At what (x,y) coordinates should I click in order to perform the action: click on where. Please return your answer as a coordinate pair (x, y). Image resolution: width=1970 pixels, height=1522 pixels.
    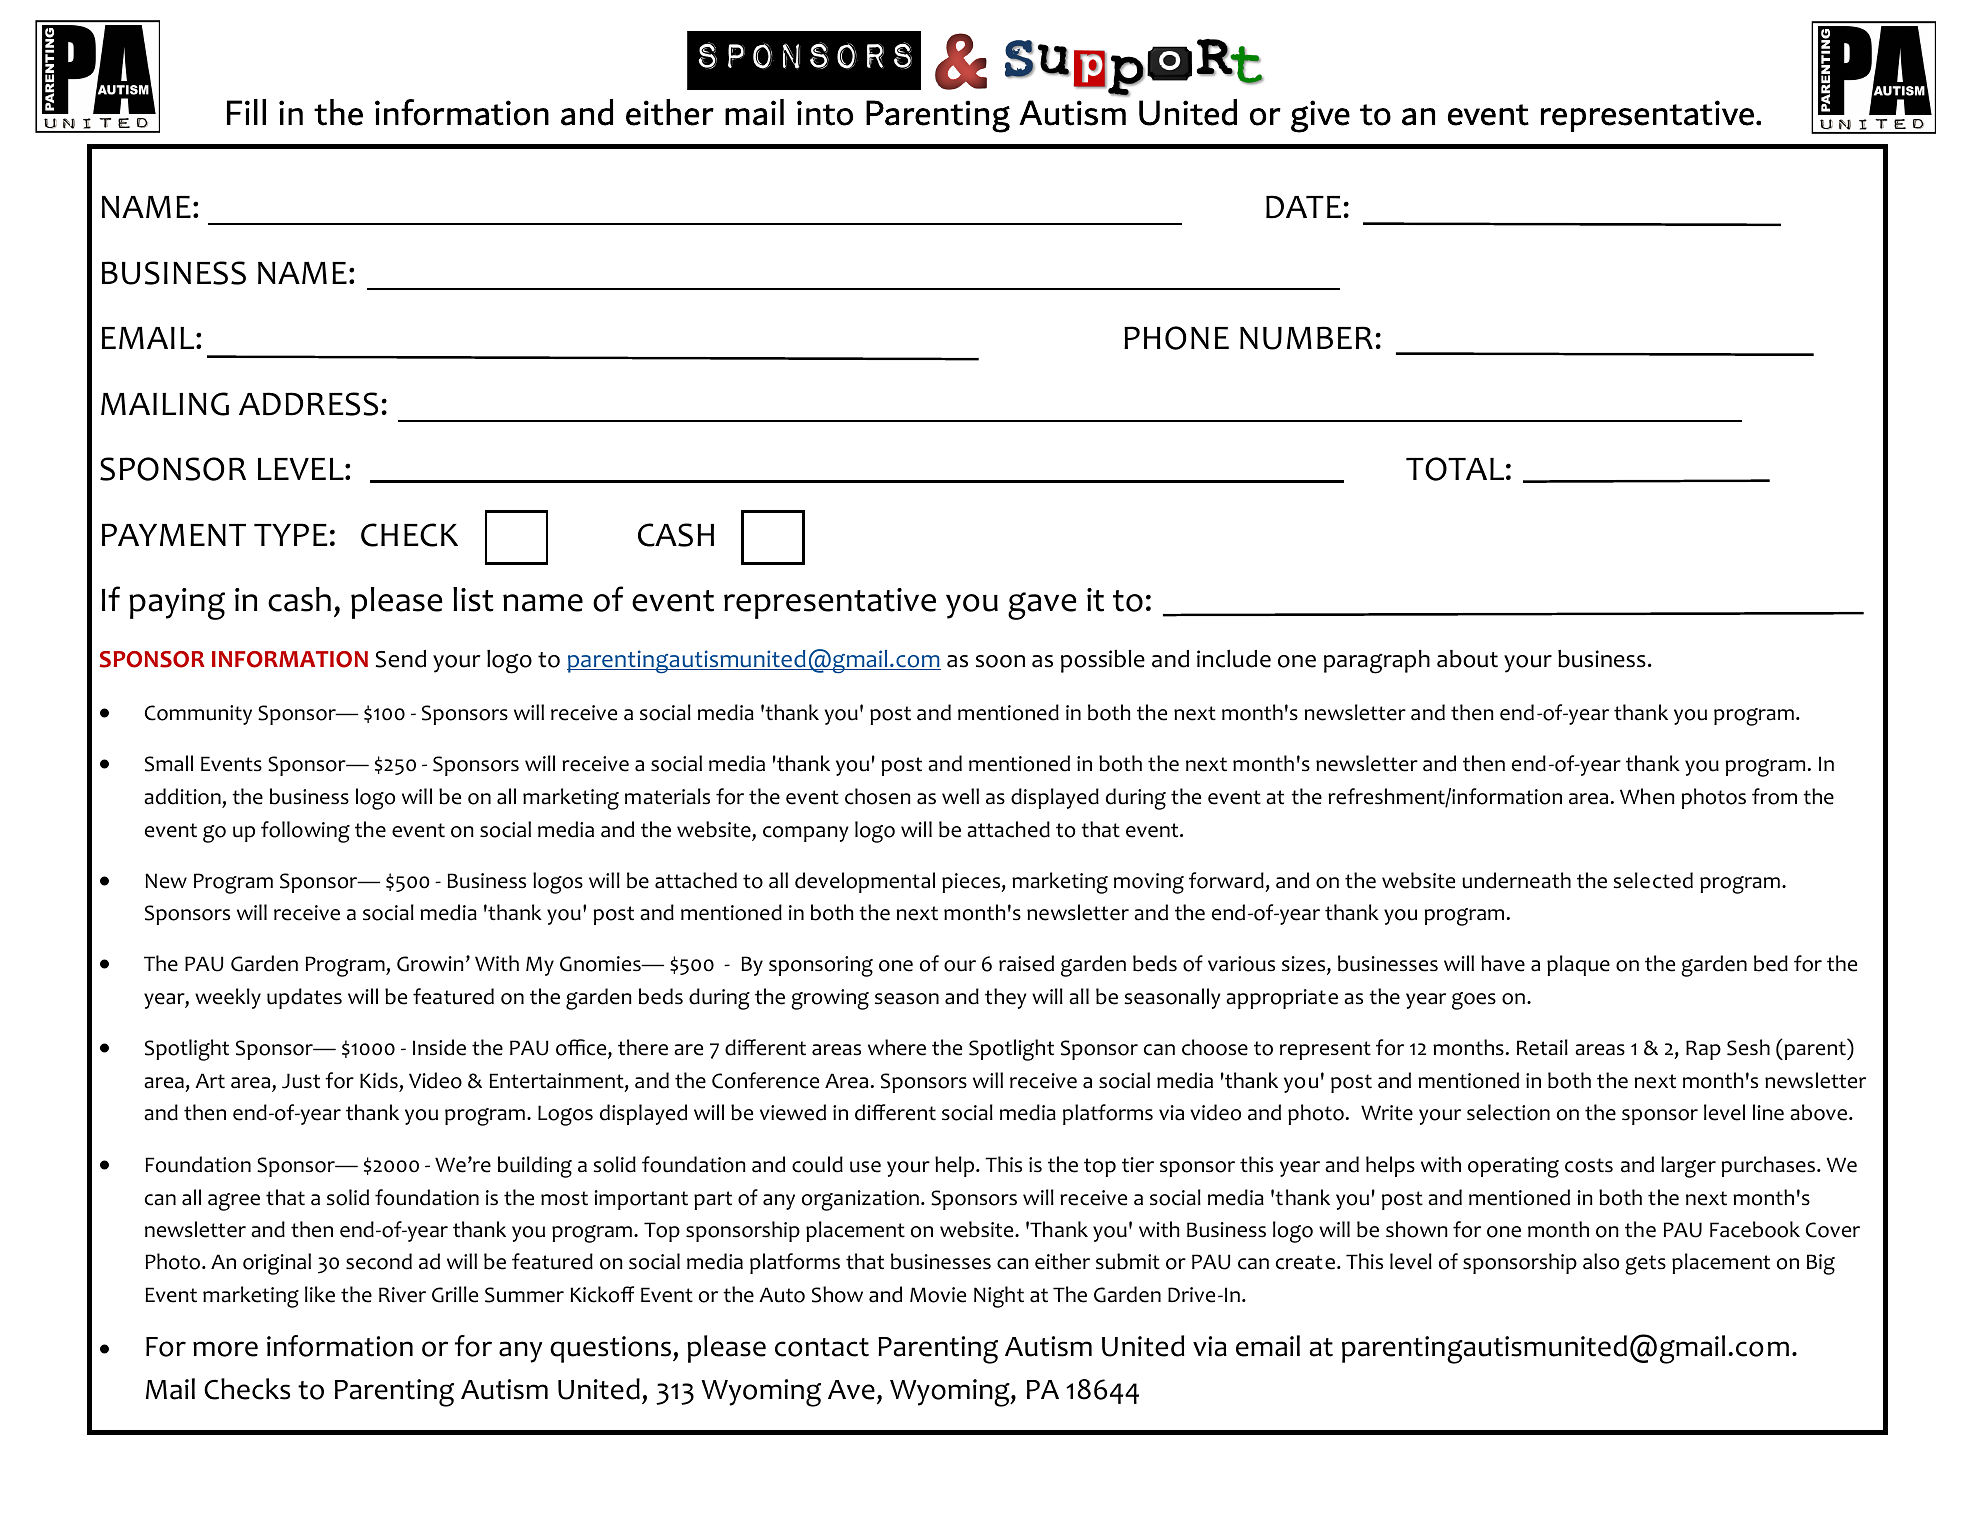
    Looking at the image, I should click on (897, 1047).
